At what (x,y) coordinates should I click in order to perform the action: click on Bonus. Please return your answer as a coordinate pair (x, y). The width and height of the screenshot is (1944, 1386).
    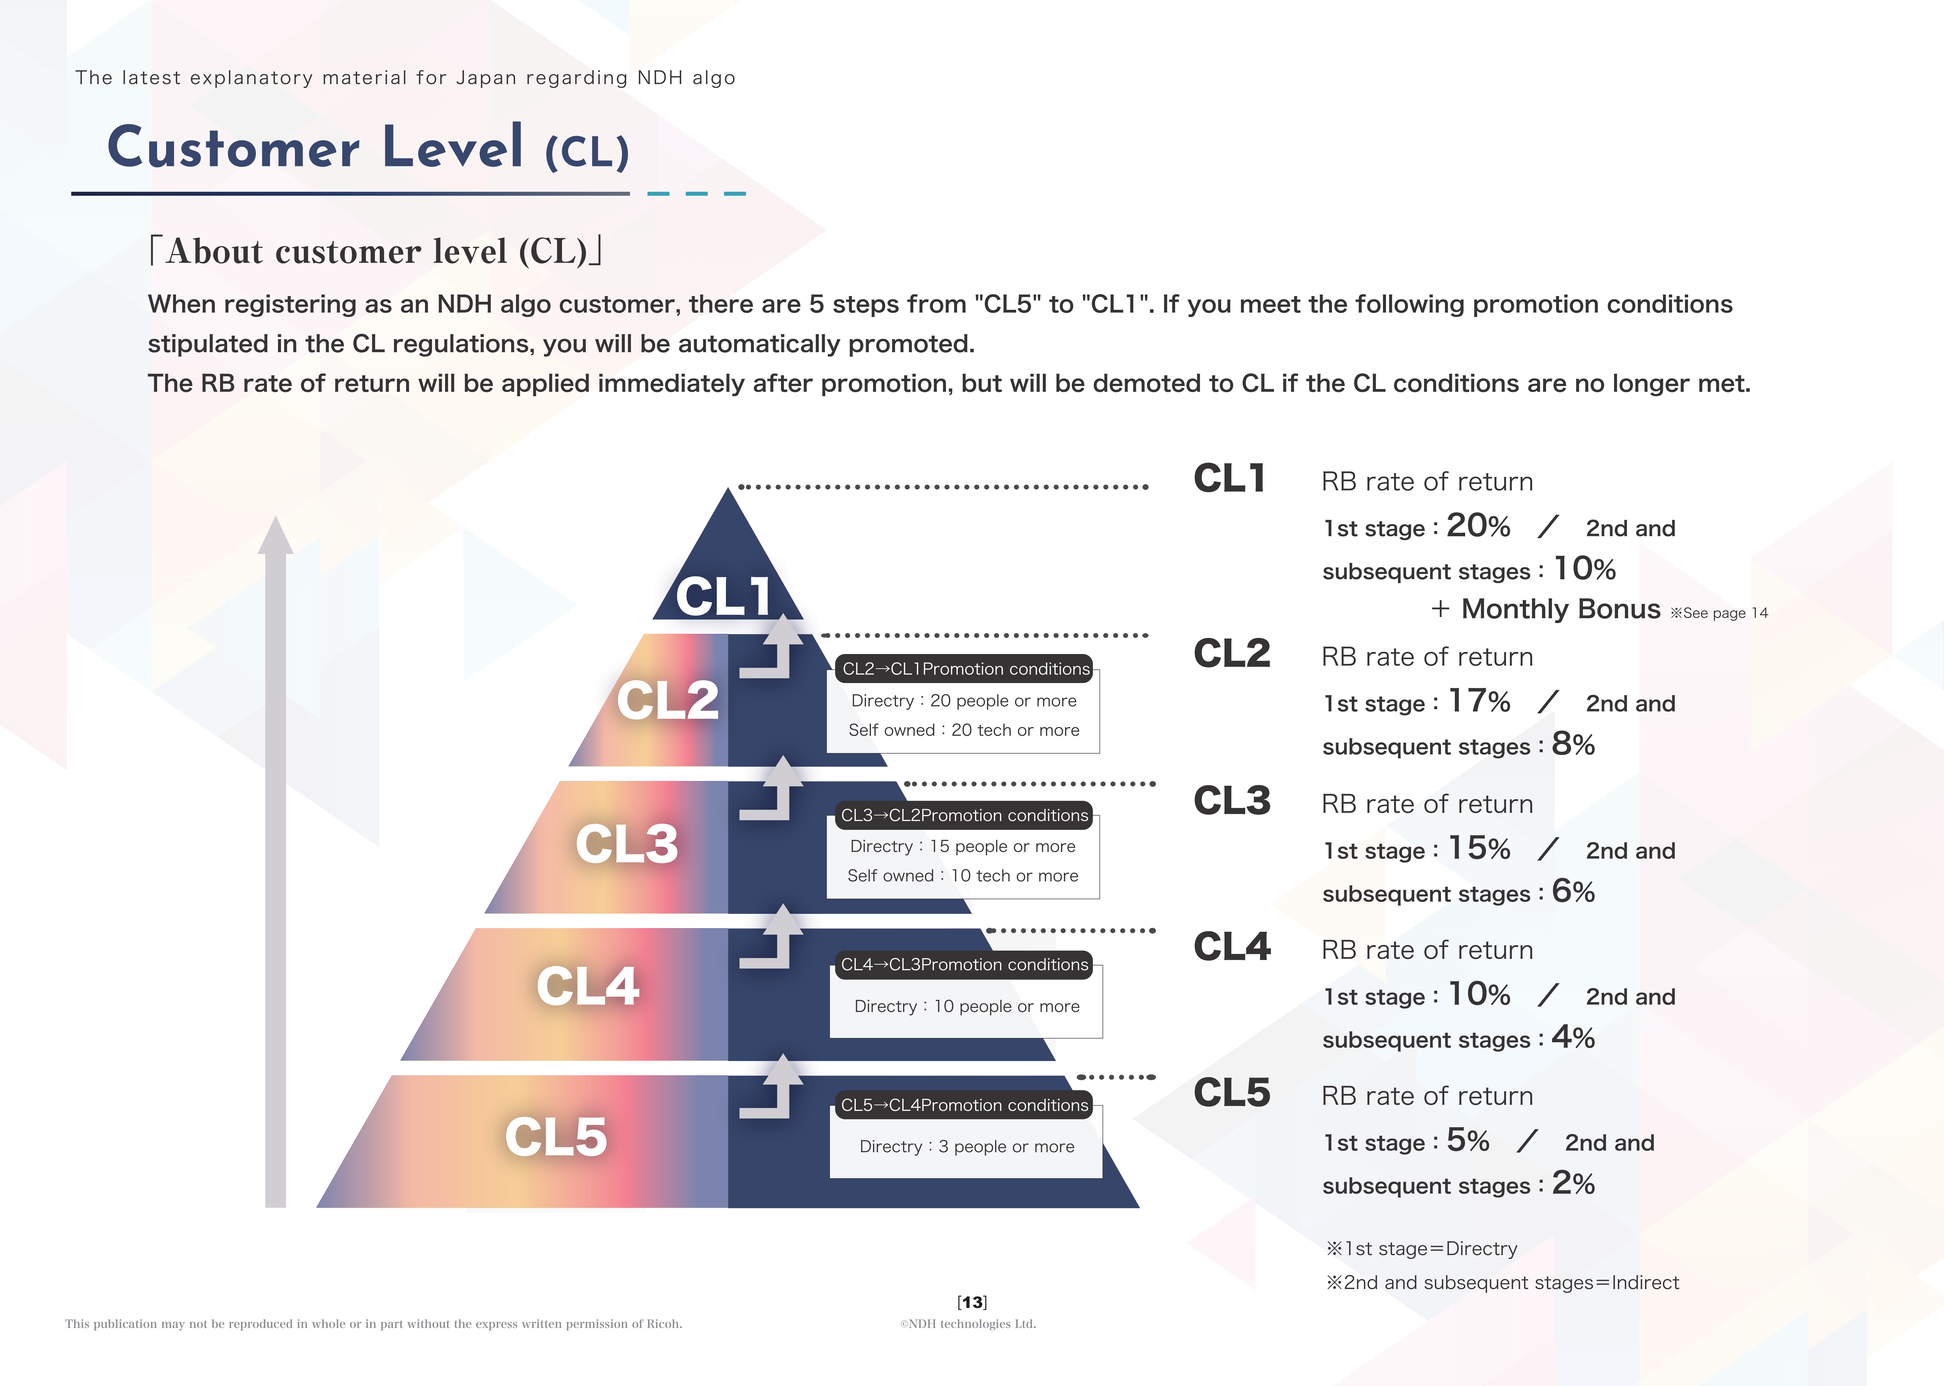
    Looking at the image, I should click on (1620, 608).
